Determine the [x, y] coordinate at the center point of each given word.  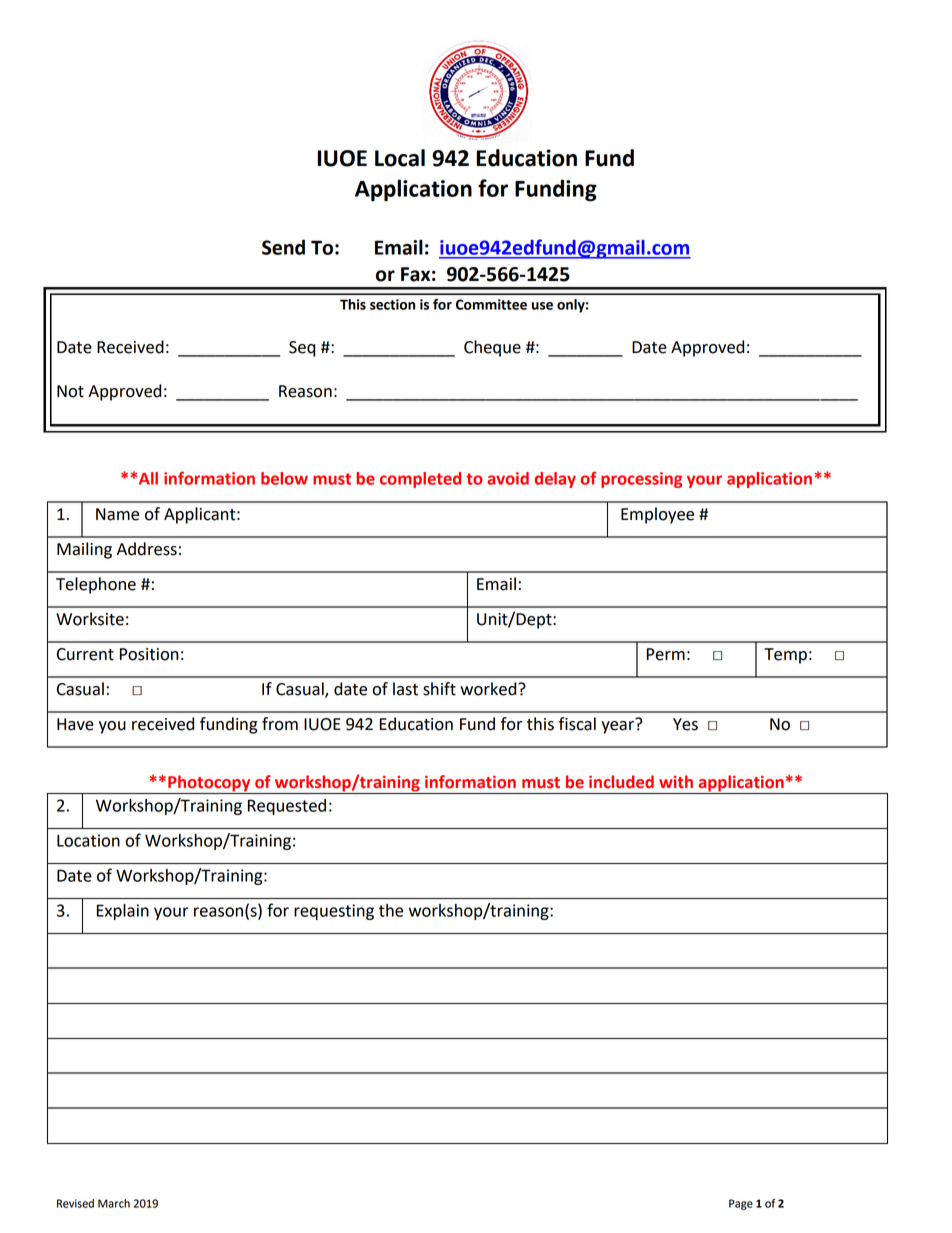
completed [420, 480]
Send [283, 247]
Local [400, 158]
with [676, 782]
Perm [666, 654]
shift [439, 689]
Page [741, 1204]
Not [70, 391]
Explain [123, 912]
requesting [334, 912]
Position [149, 654]
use [542, 306]
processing [641, 480]
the [391, 910]
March [114, 1203]
